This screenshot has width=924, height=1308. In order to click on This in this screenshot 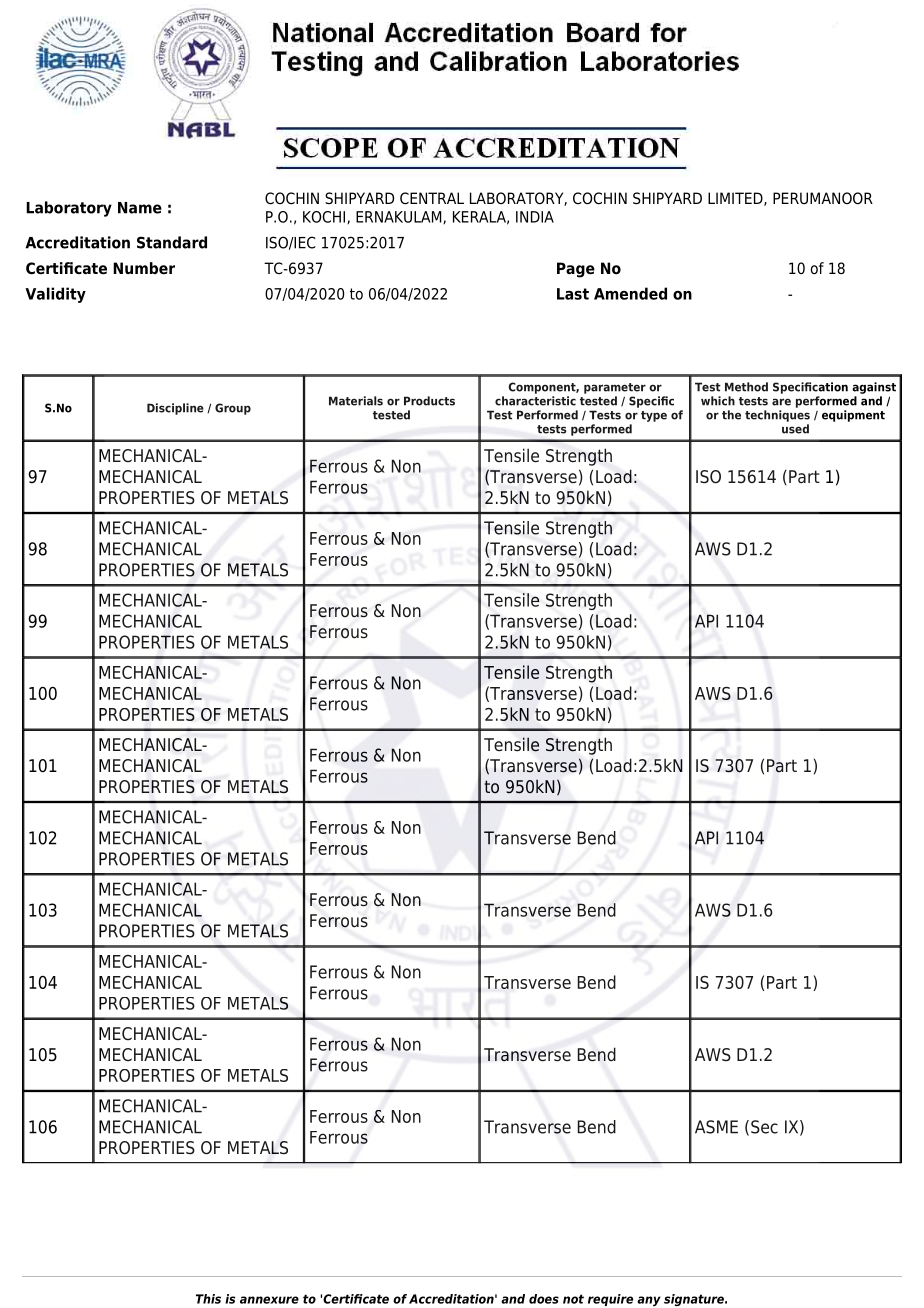, I will do `click(208, 1299)`.
